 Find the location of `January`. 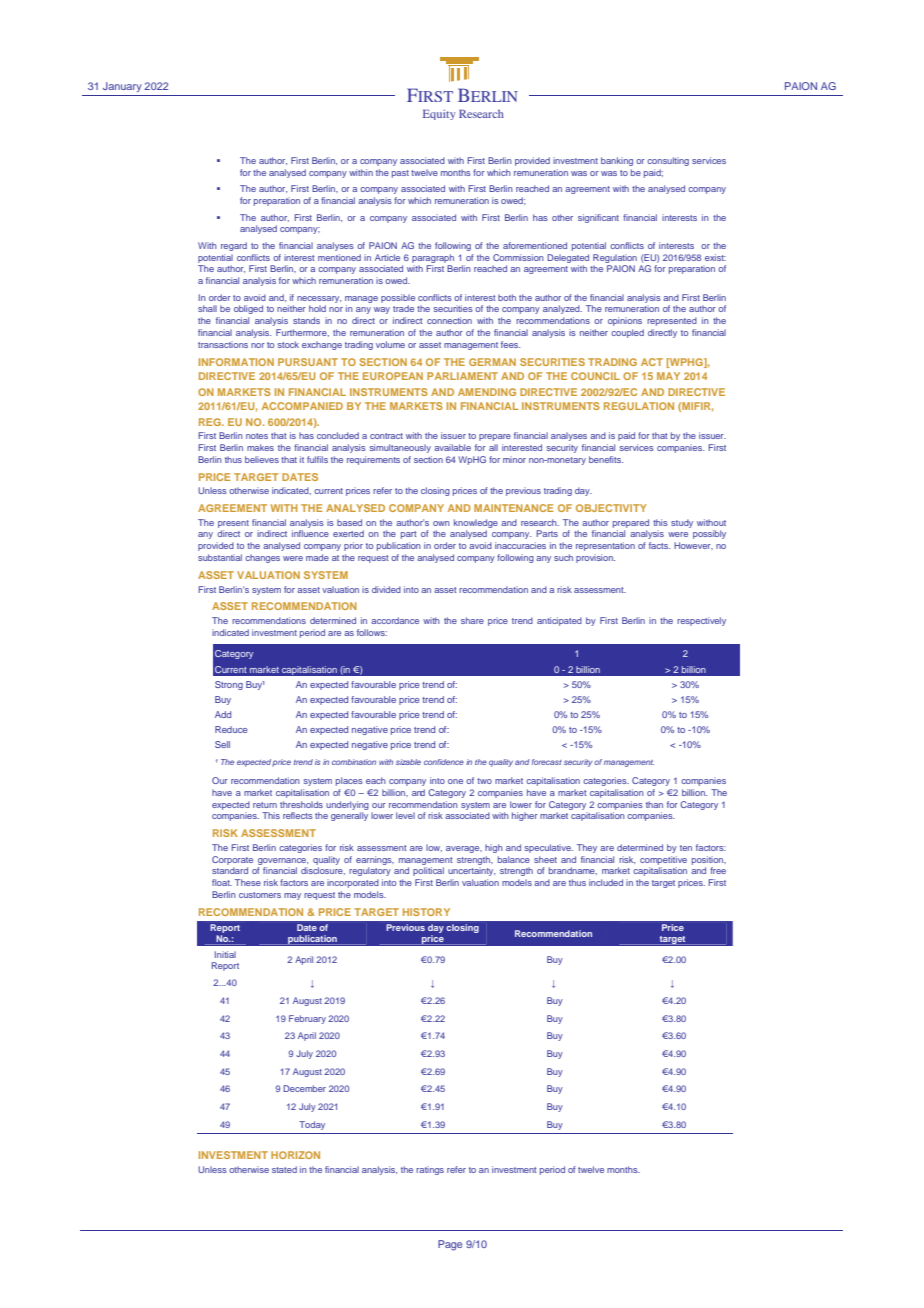

January is located at coordinates (122, 87).
